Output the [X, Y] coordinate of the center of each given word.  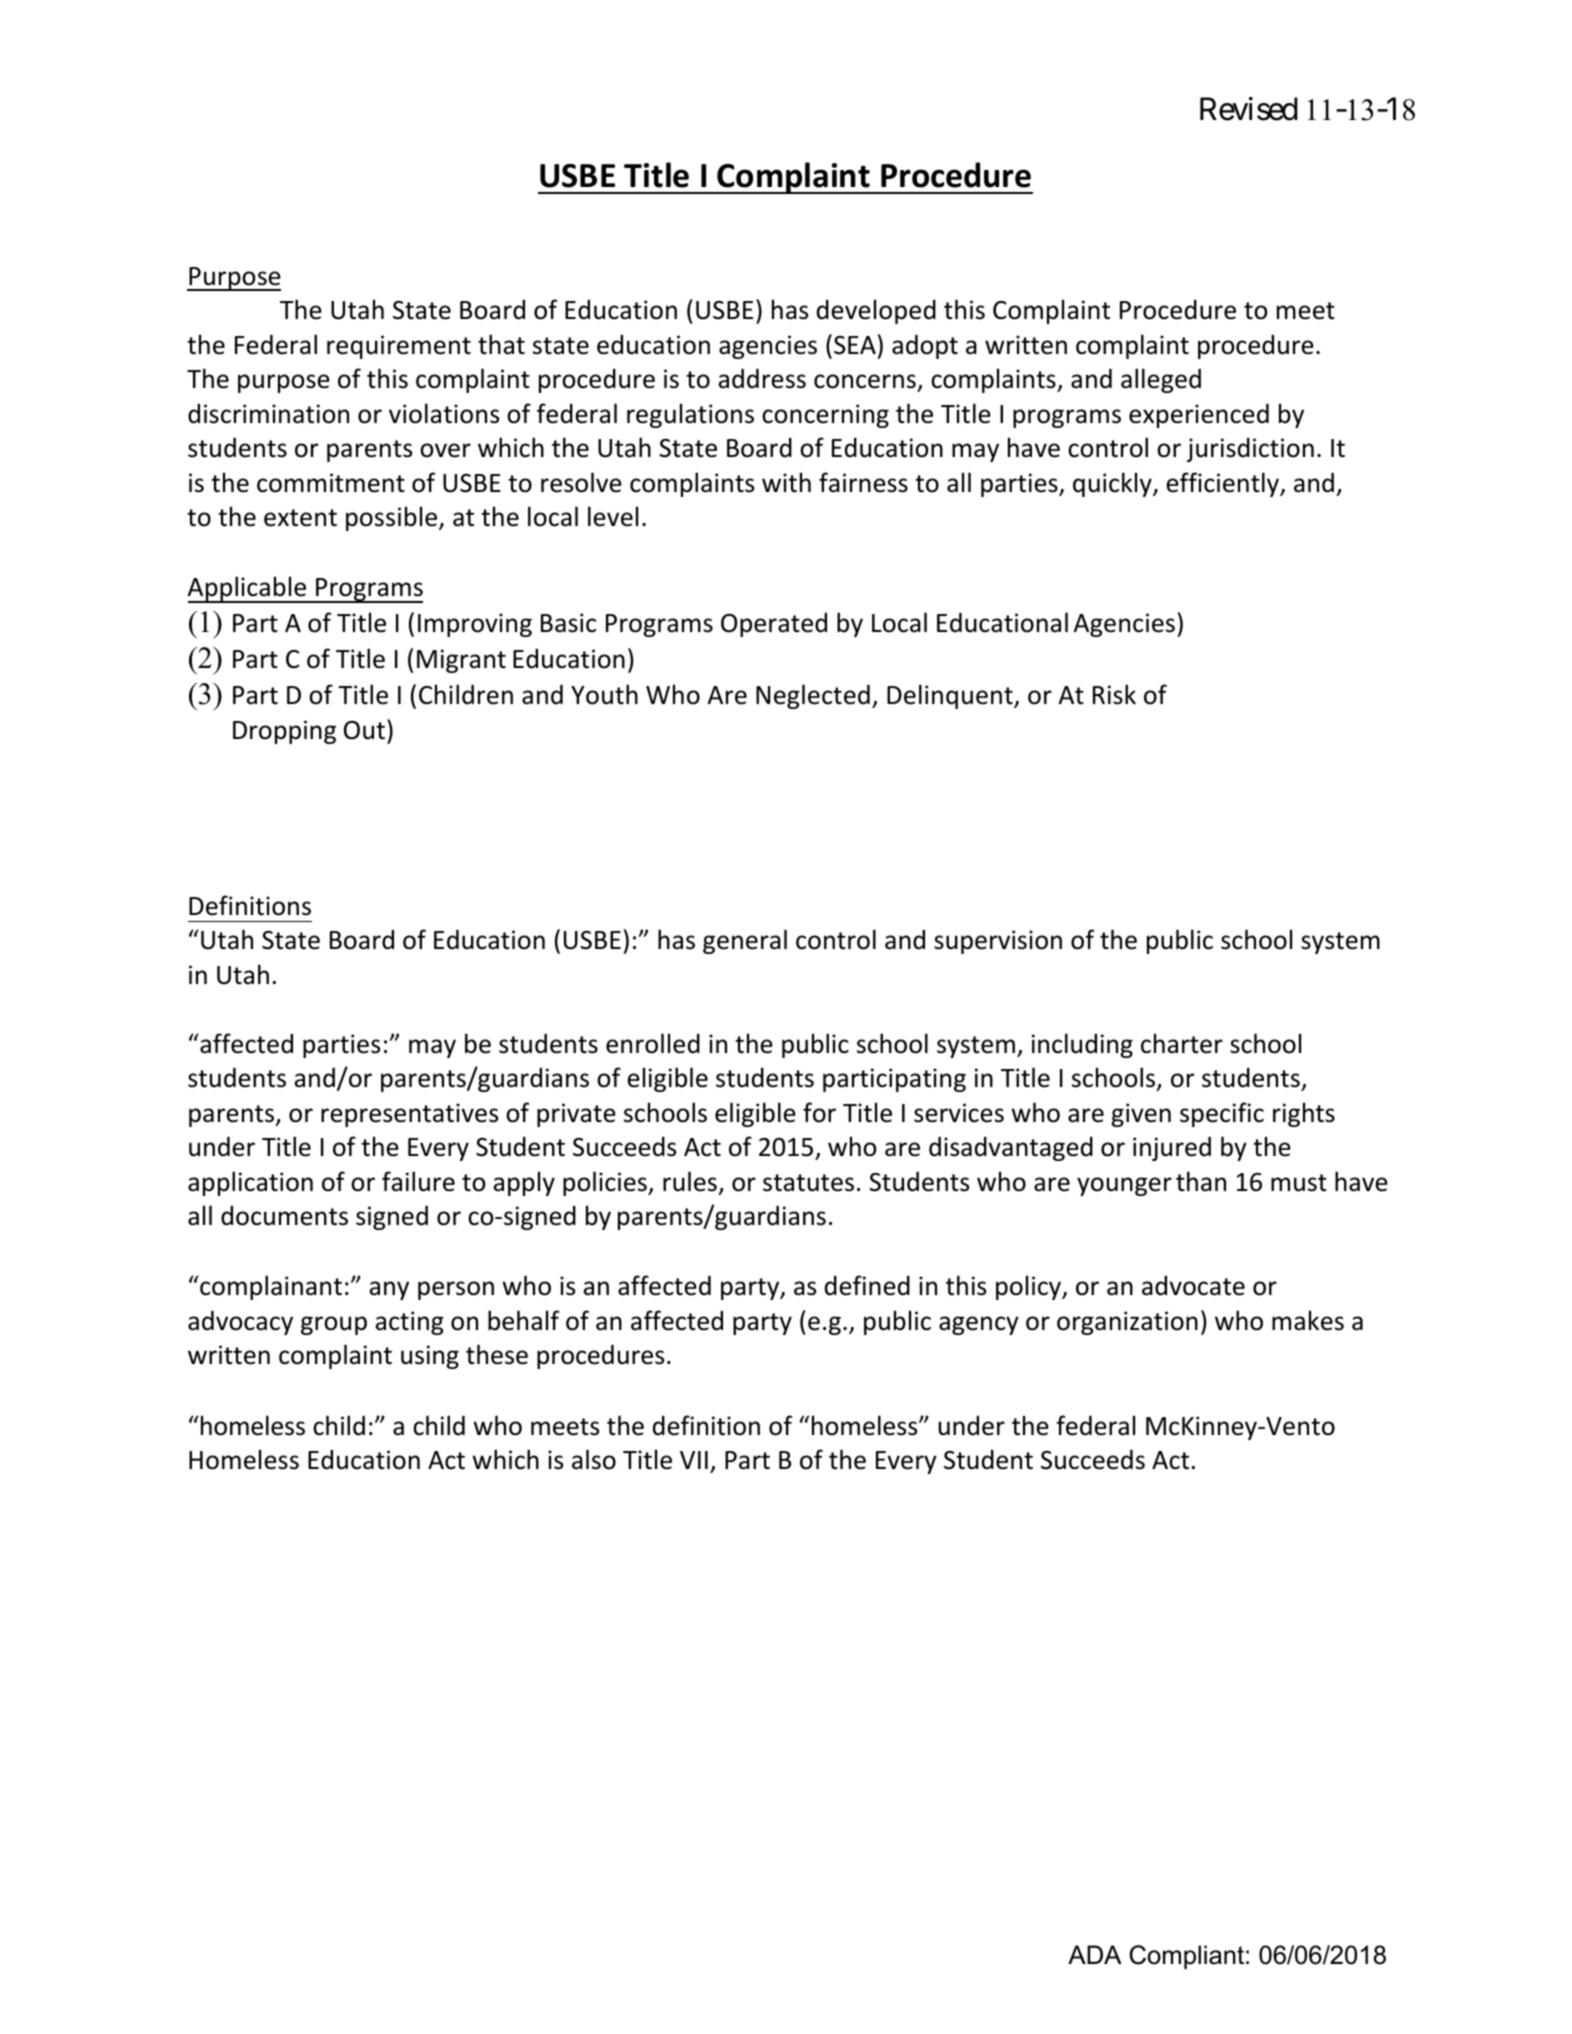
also [594, 1459]
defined [867, 1285]
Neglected [813, 696]
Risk [1114, 694]
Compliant [1186, 1957]
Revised [1249, 109]
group [334, 1325]
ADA [1095, 1954]
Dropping [284, 732]
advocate [1193, 1286]
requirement [399, 347]
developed [876, 311]
